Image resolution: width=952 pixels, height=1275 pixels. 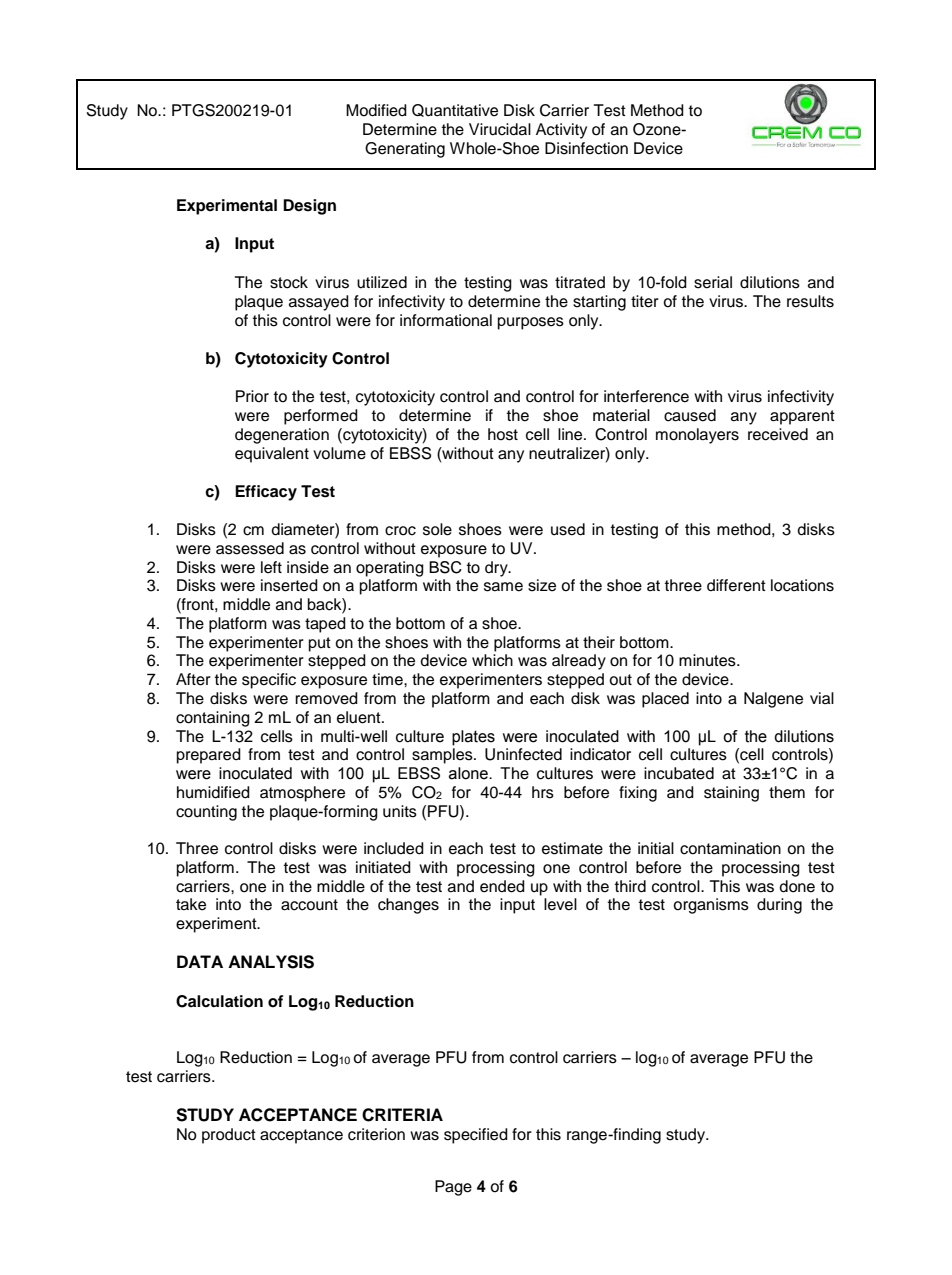 I want to click on Design, so click(x=309, y=207).
